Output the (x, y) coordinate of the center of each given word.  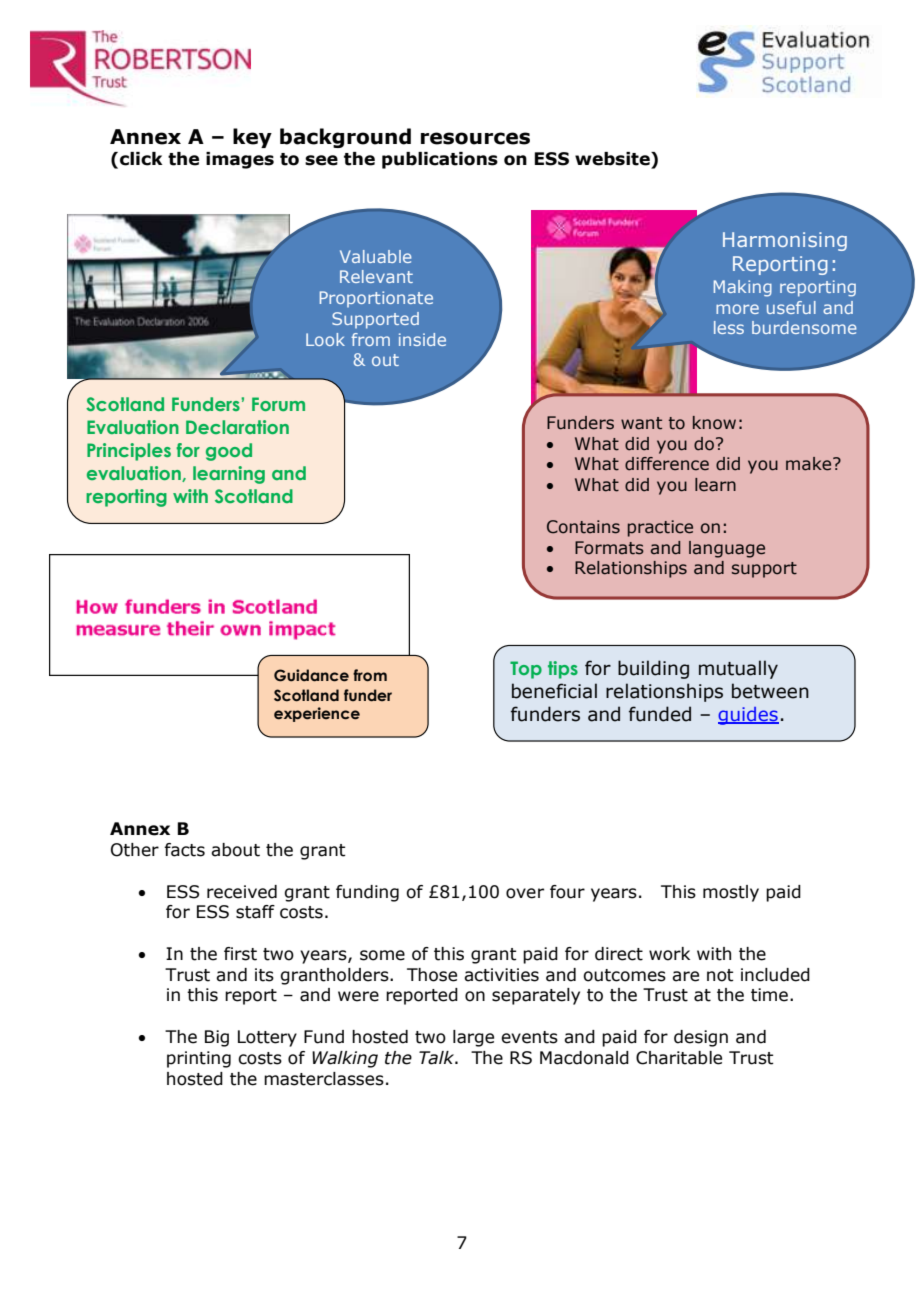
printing (199, 1059)
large (473, 1038)
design (701, 1038)
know (714, 423)
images (240, 160)
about (235, 850)
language (727, 549)
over (525, 893)
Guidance (311, 675)
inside (422, 339)
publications (440, 160)
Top (526, 670)
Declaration (237, 427)
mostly (731, 893)
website (613, 159)
